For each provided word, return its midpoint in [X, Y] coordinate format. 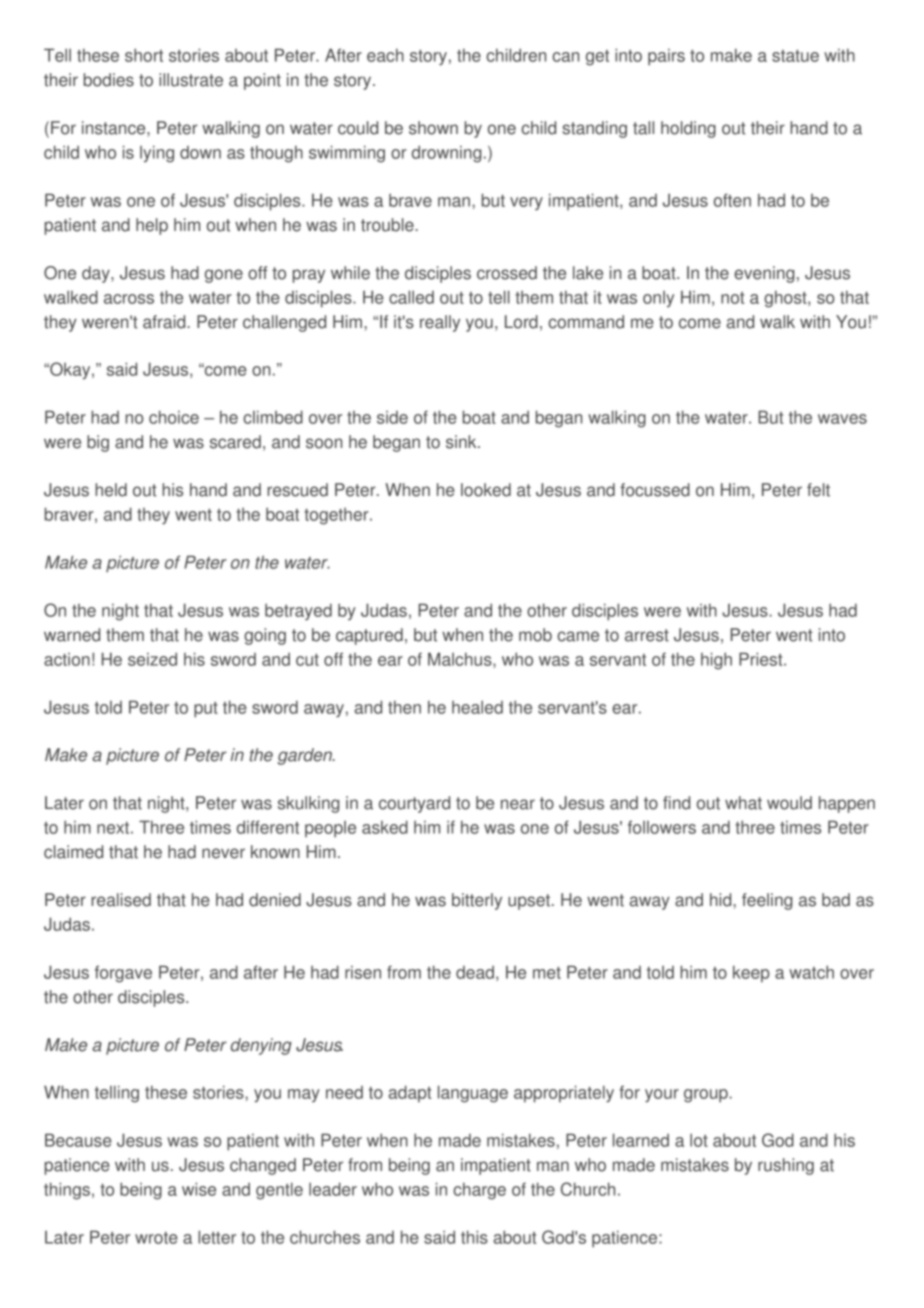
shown [433, 128]
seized [152, 659]
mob [535, 635]
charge [479, 1191]
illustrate [191, 80]
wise [199, 1189]
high [716, 661]
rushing [786, 1166]
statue [795, 56]
